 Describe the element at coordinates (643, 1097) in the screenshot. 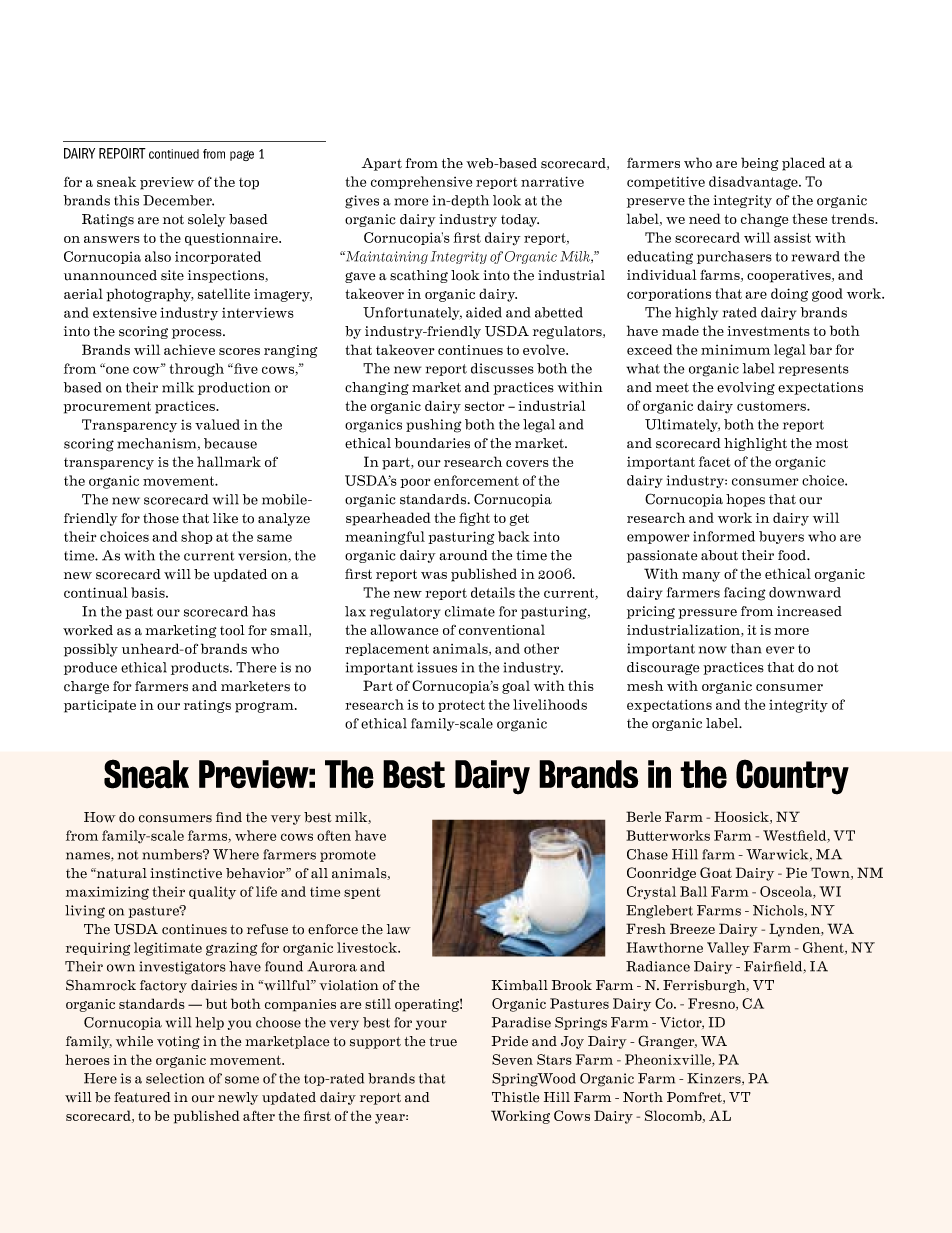

I see `North` at that location.
